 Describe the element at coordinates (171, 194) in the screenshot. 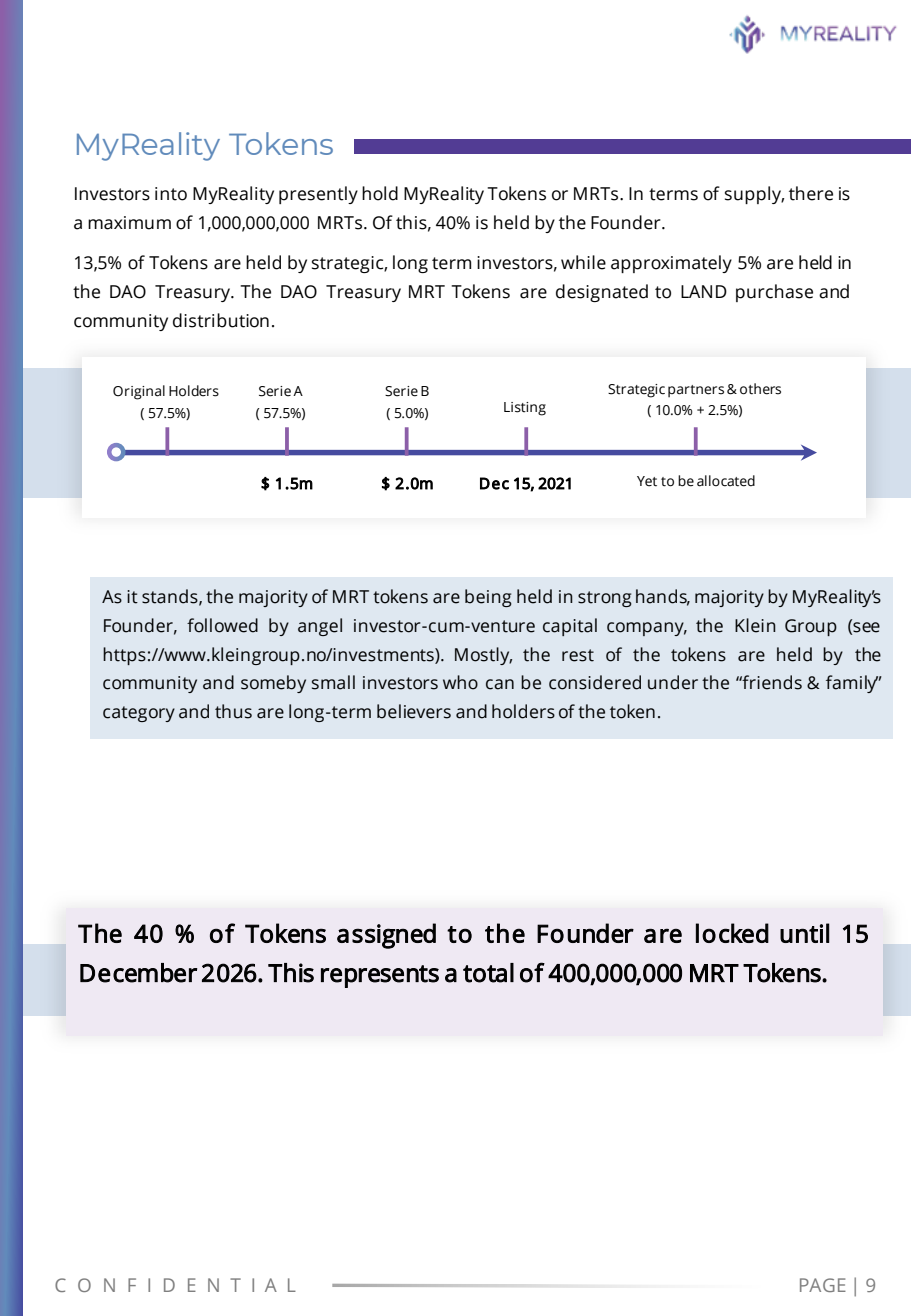

I see `into` at that location.
